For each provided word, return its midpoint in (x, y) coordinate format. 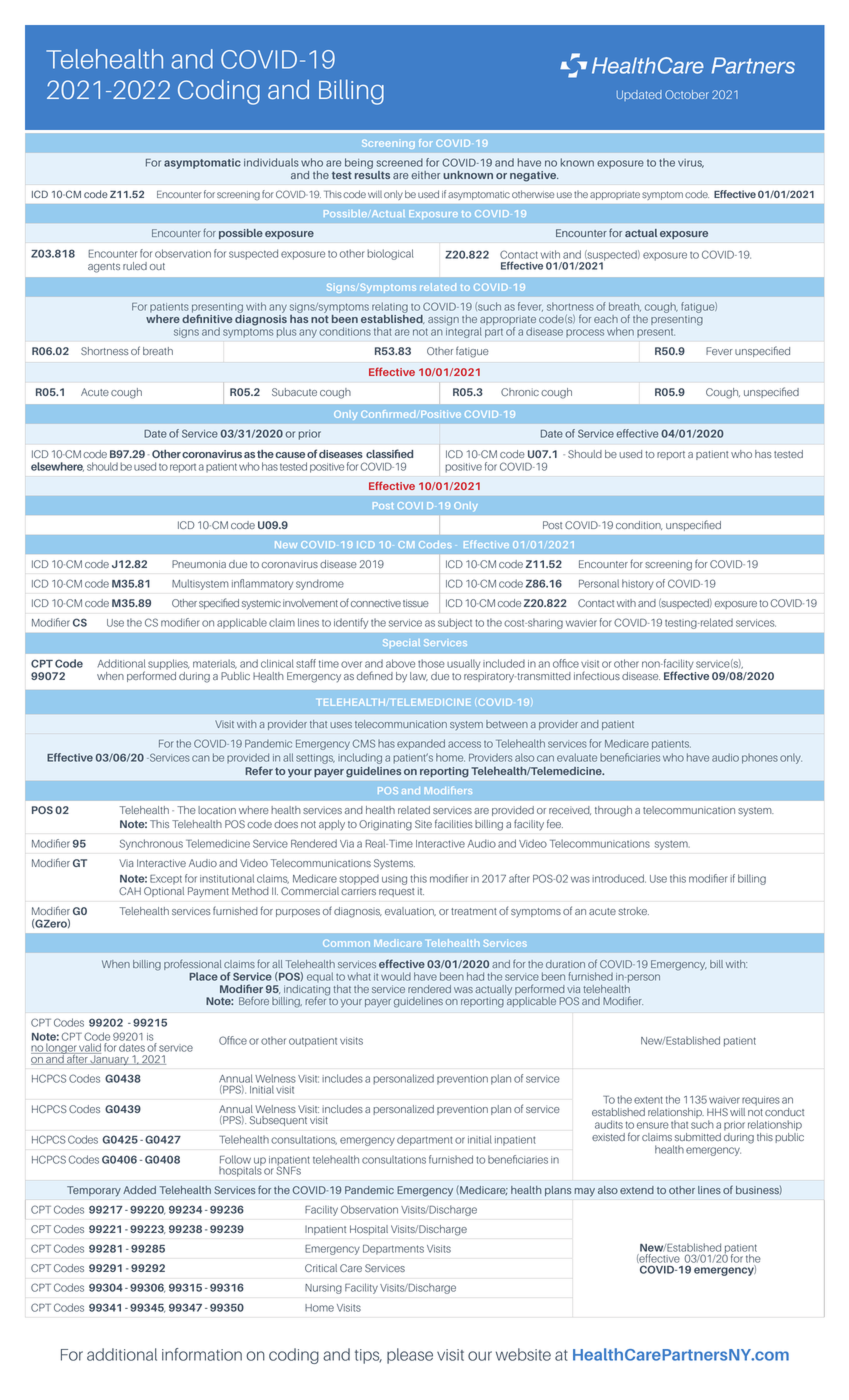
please (410, 1356)
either (425, 175)
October (687, 94)
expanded (421, 744)
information (202, 1354)
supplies (168, 664)
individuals (271, 162)
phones (760, 758)
